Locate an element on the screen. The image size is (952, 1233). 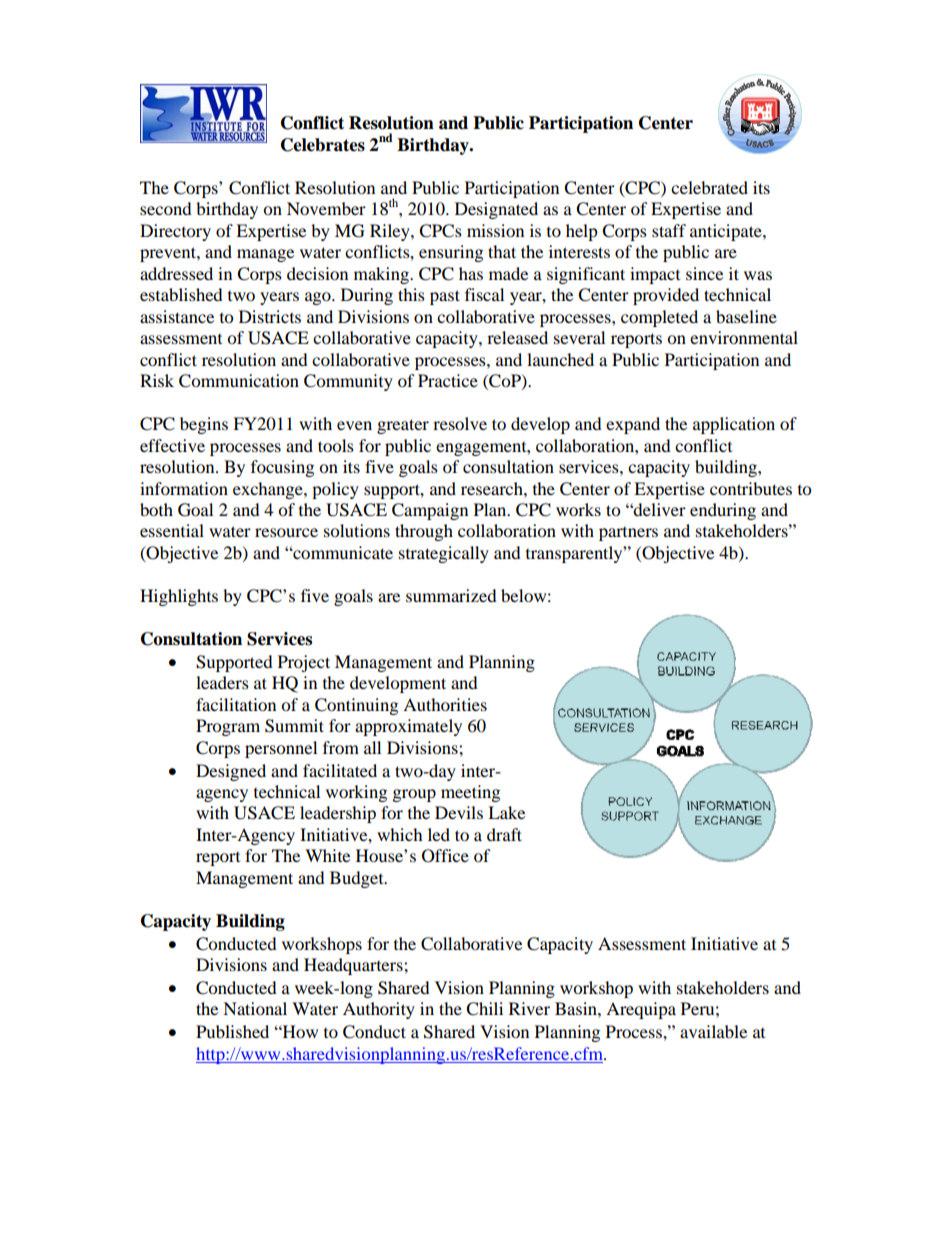
Chili is located at coordinates (484, 1009).
